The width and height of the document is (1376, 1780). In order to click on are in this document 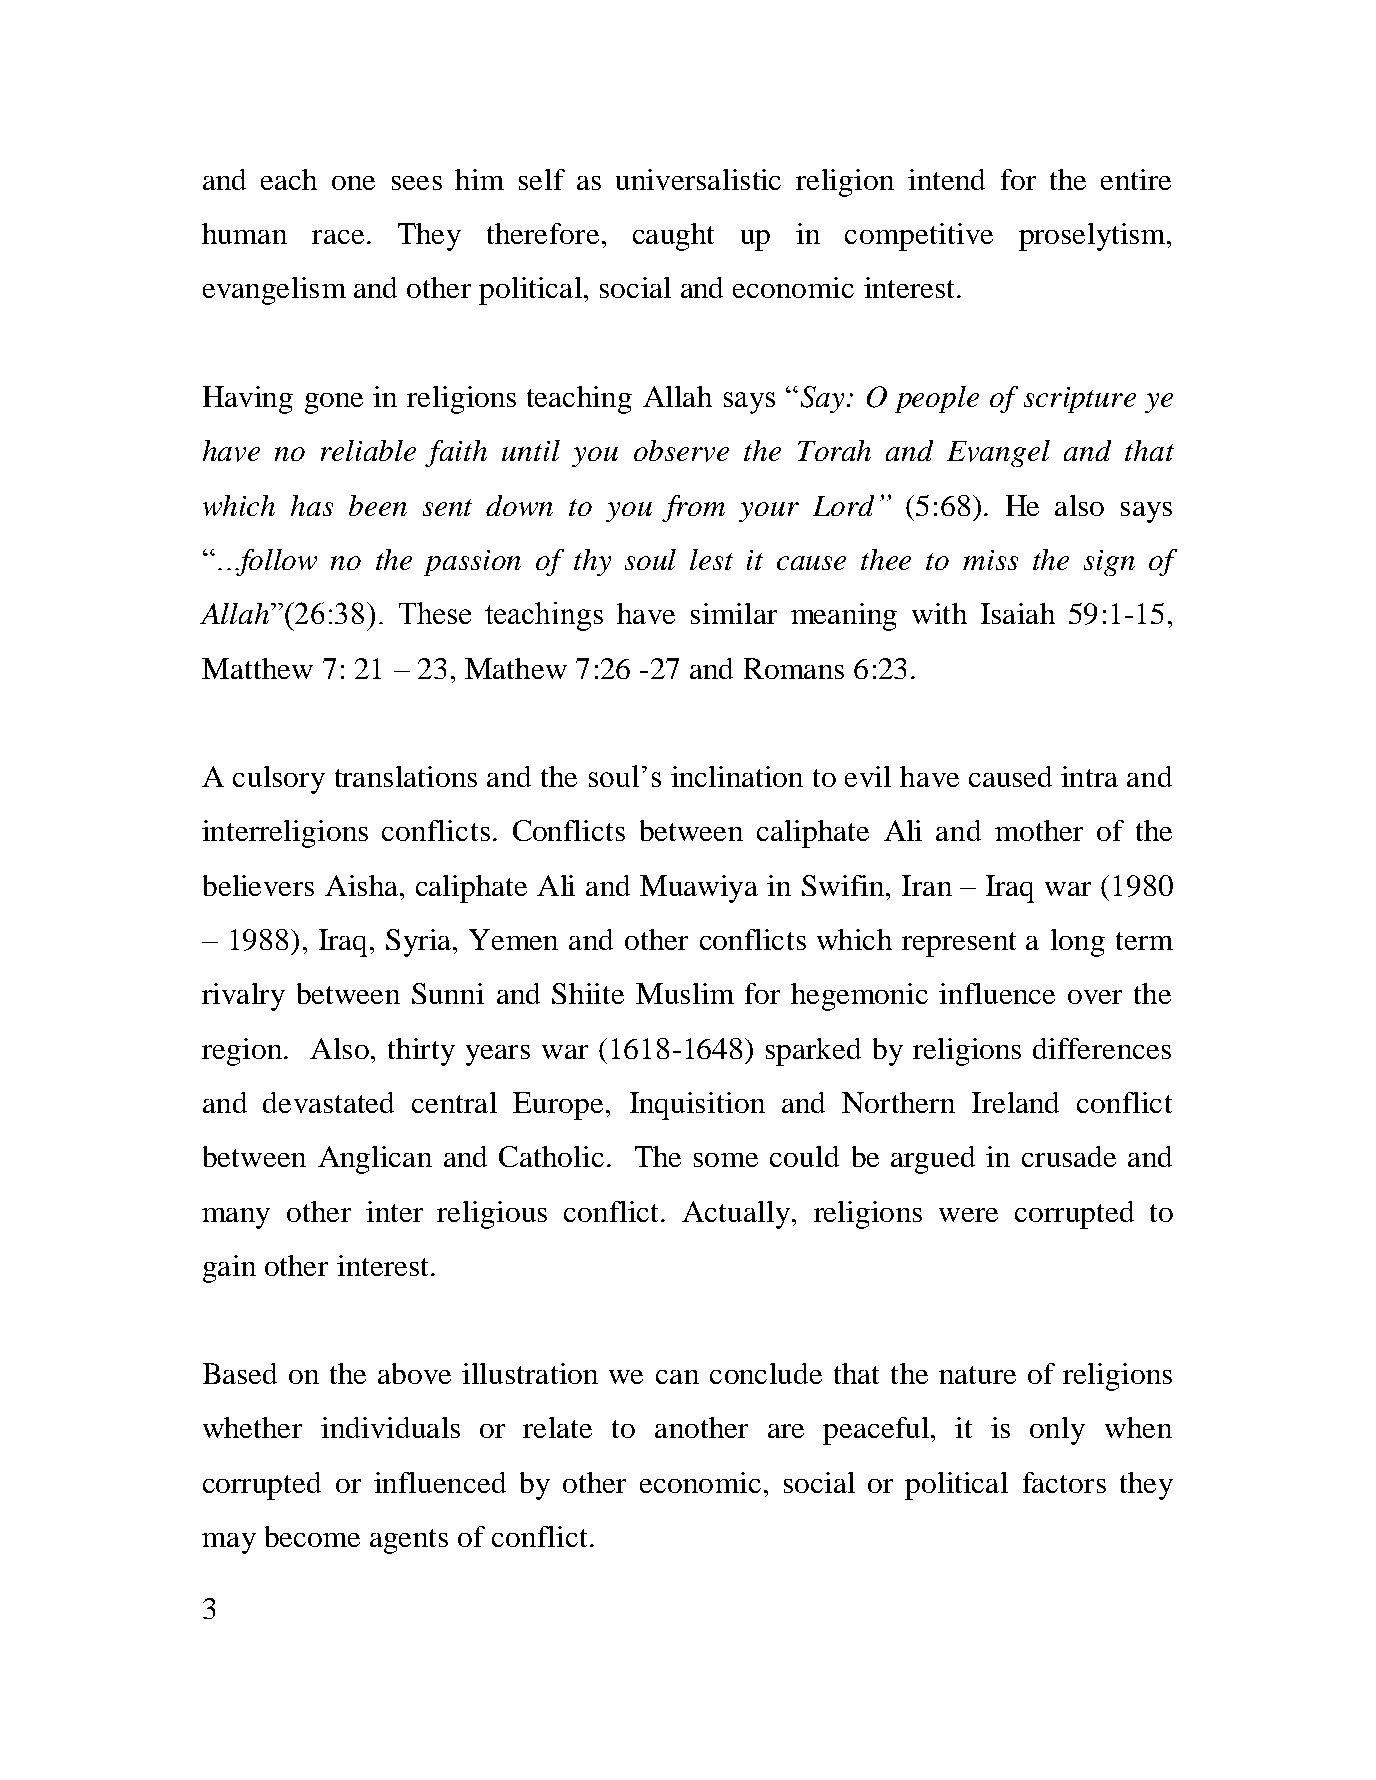, I will do `click(786, 1431)`.
